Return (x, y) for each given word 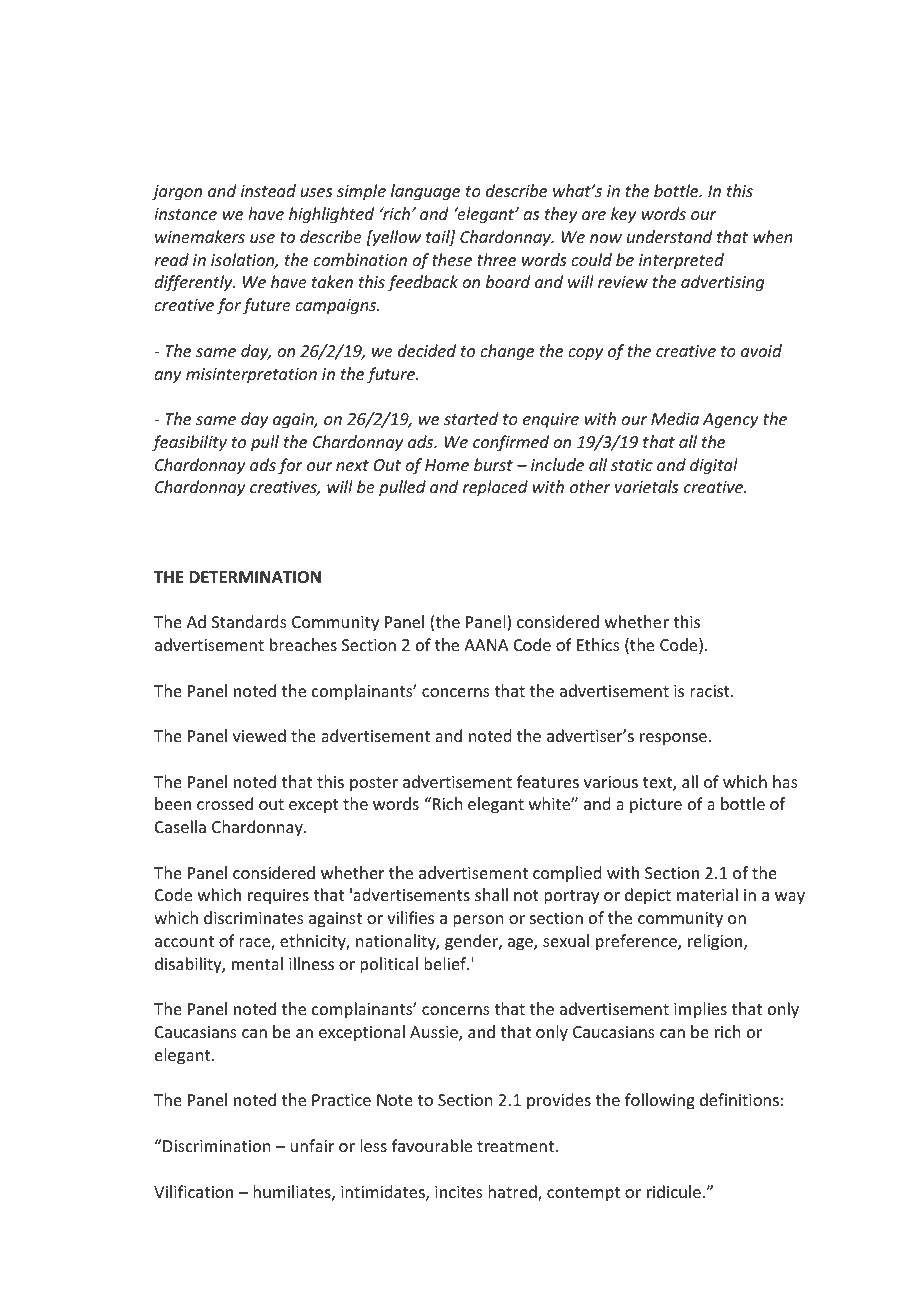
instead (268, 190)
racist (711, 691)
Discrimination (215, 1145)
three (496, 259)
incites (459, 1192)
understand (669, 236)
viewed (259, 735)
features (548, 781)
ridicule (674, 1191)
